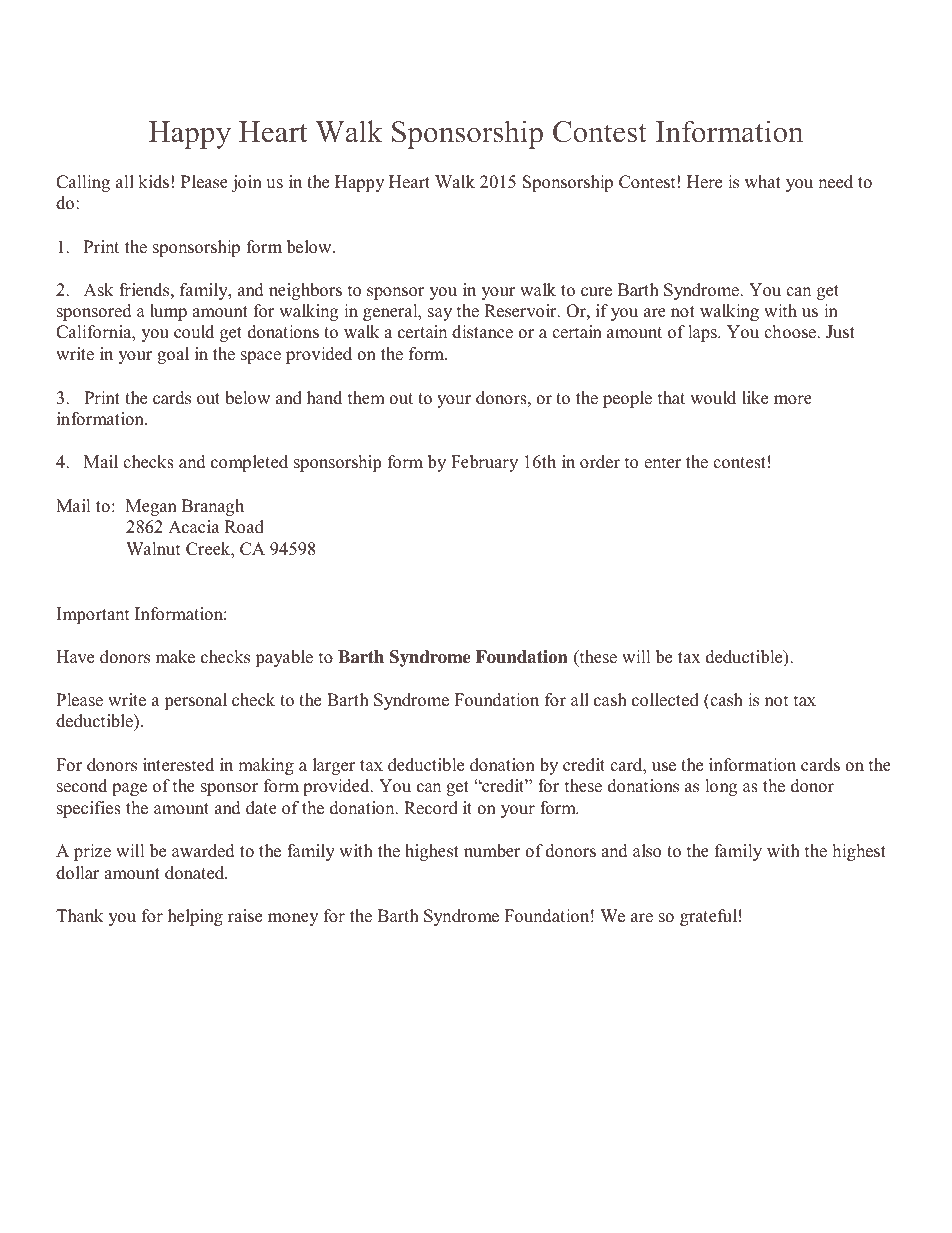 This screenshot has height=1233, width=952. What do you see at coordinates (763, 181) in the screenshot?
I see `what` at bounding box center [763, 181].
